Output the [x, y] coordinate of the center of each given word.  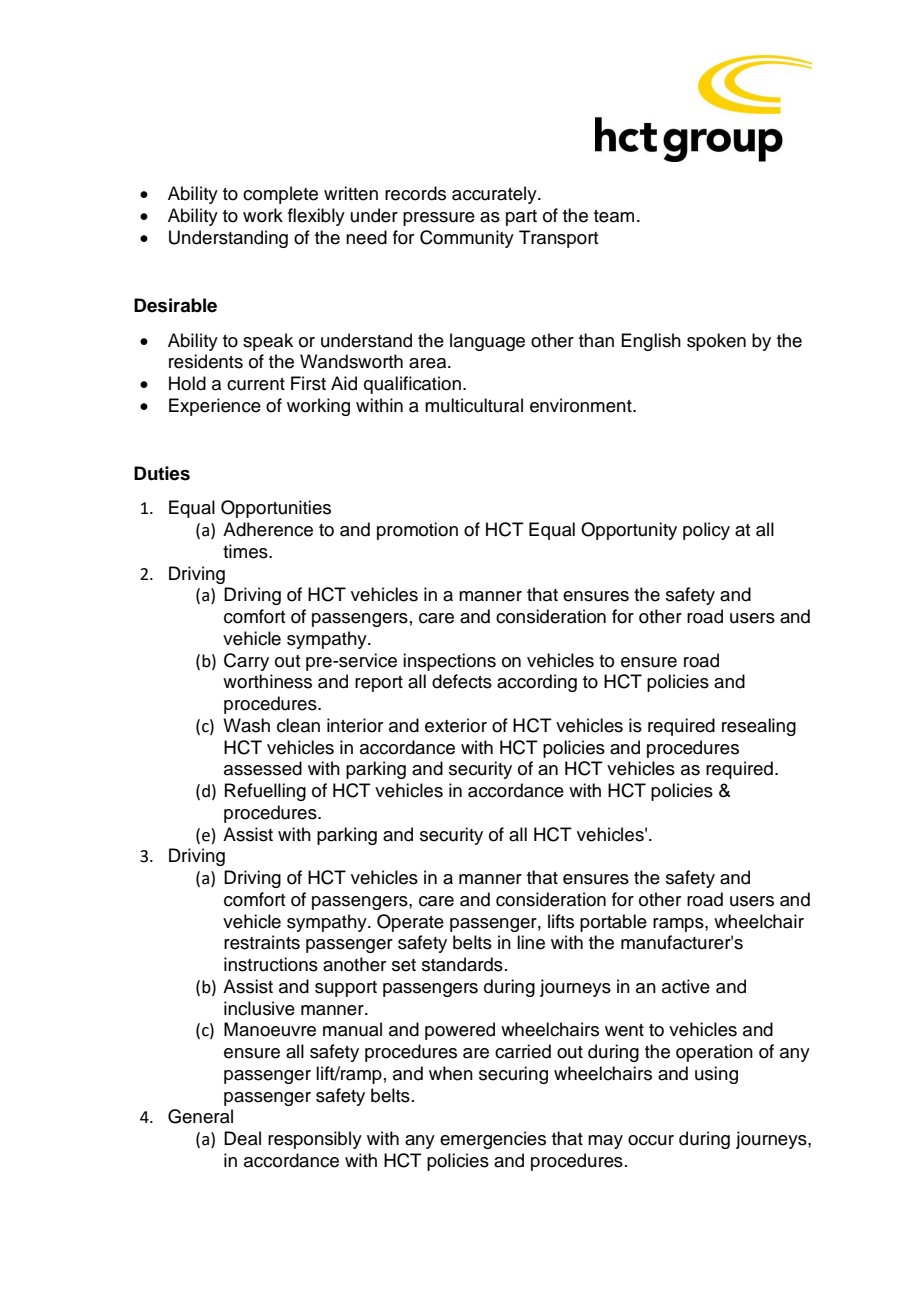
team [614, 216]
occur [651, 1140]
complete [280, 195]
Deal [242, 1138]
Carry [246, 662]
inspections [449, 662]
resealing [759, 727]
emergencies [493, 1140]
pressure [439, 219]
